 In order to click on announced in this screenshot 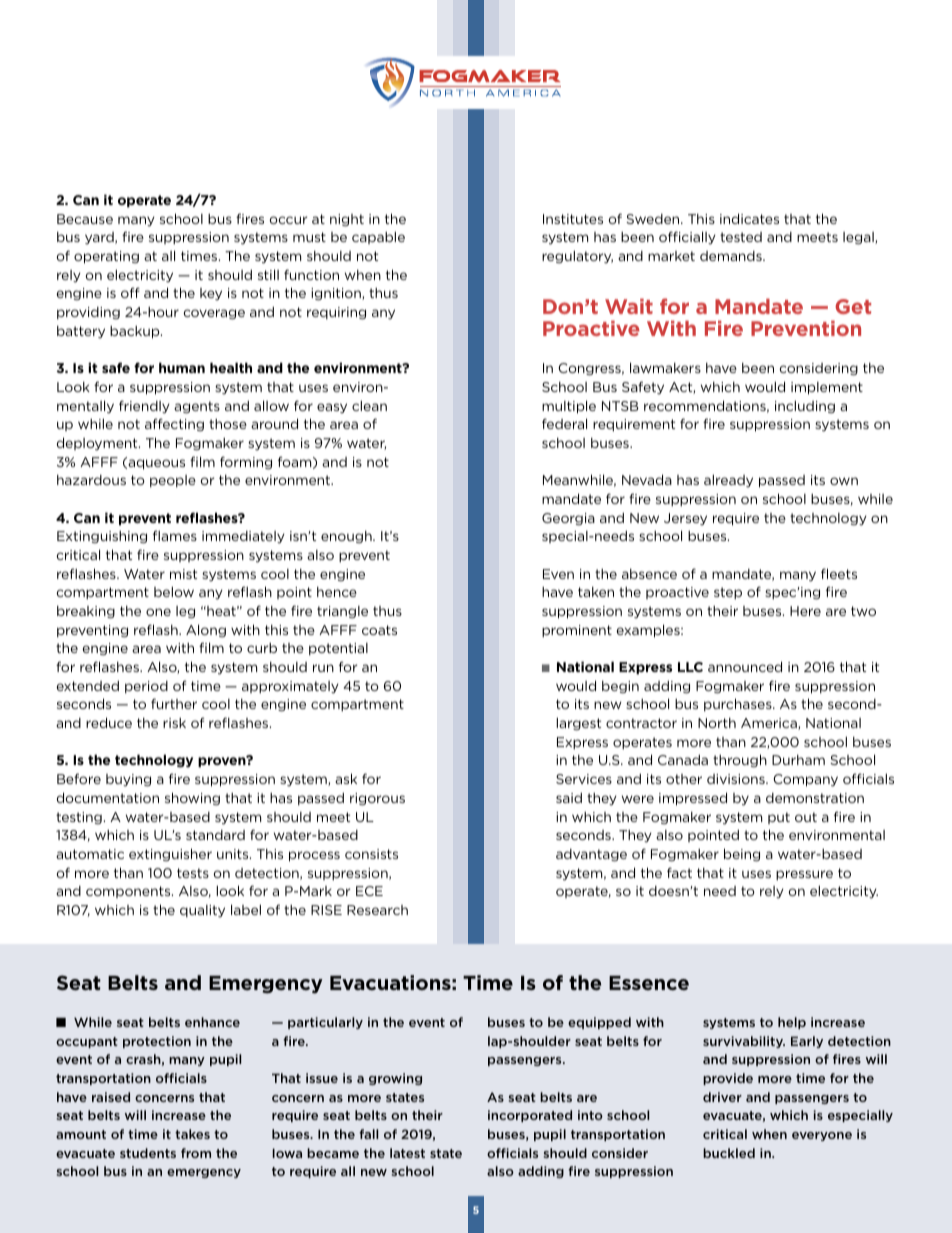, I will do `click(745, 666)`.
